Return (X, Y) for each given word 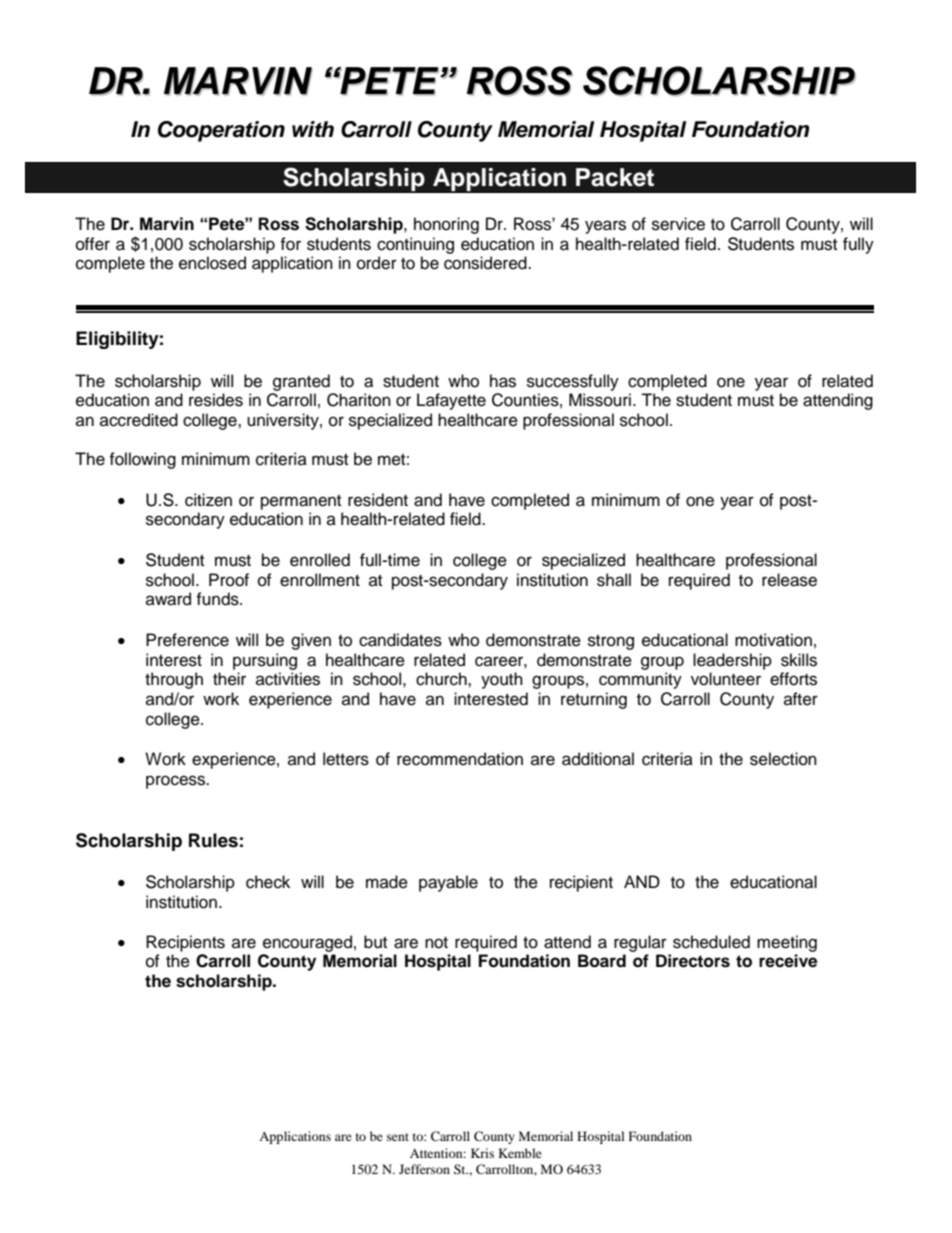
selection (783, 759)
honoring (446, 225)
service (678, 224)
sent (398, 1137)
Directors (693, 961)
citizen (208, 500)
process (177, 782)
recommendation (460, 759)
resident (378, 500)
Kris (482, 1153)
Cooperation (221, 131)
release (789, 580)
